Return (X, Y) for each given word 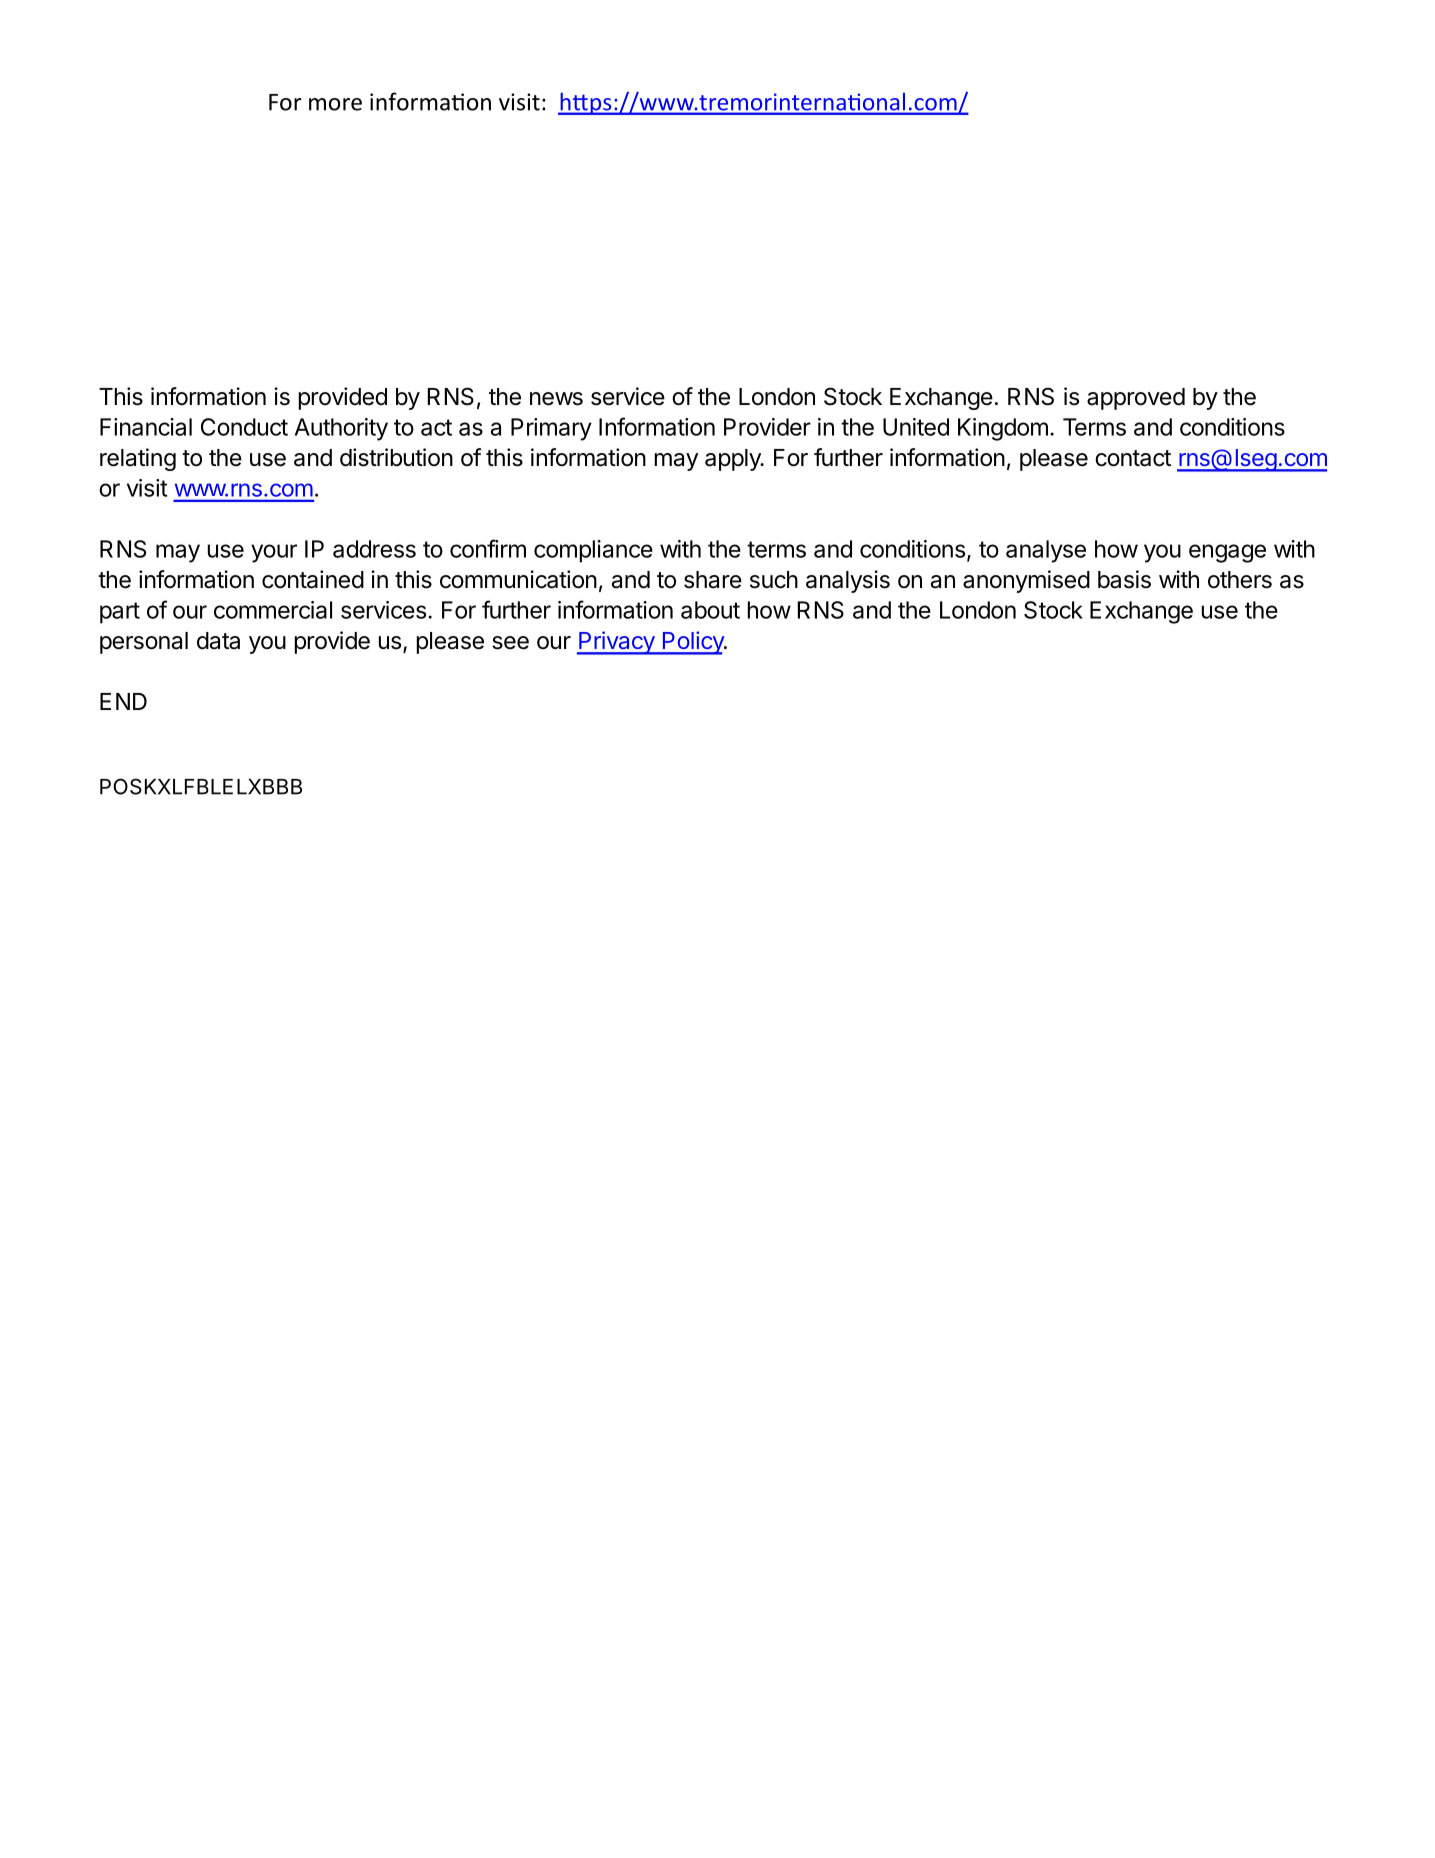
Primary (551, 429)
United (916, 427)
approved (1136, 399)
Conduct (244, 427)
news (556, 399)
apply (734, 460)
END (123, 701)
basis (1124, 579)
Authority (341, 429)
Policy (693, 643)
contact (1133, 458)
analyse (1046, 551)
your (274, 553)
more (335, 104)
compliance (593, 551)
